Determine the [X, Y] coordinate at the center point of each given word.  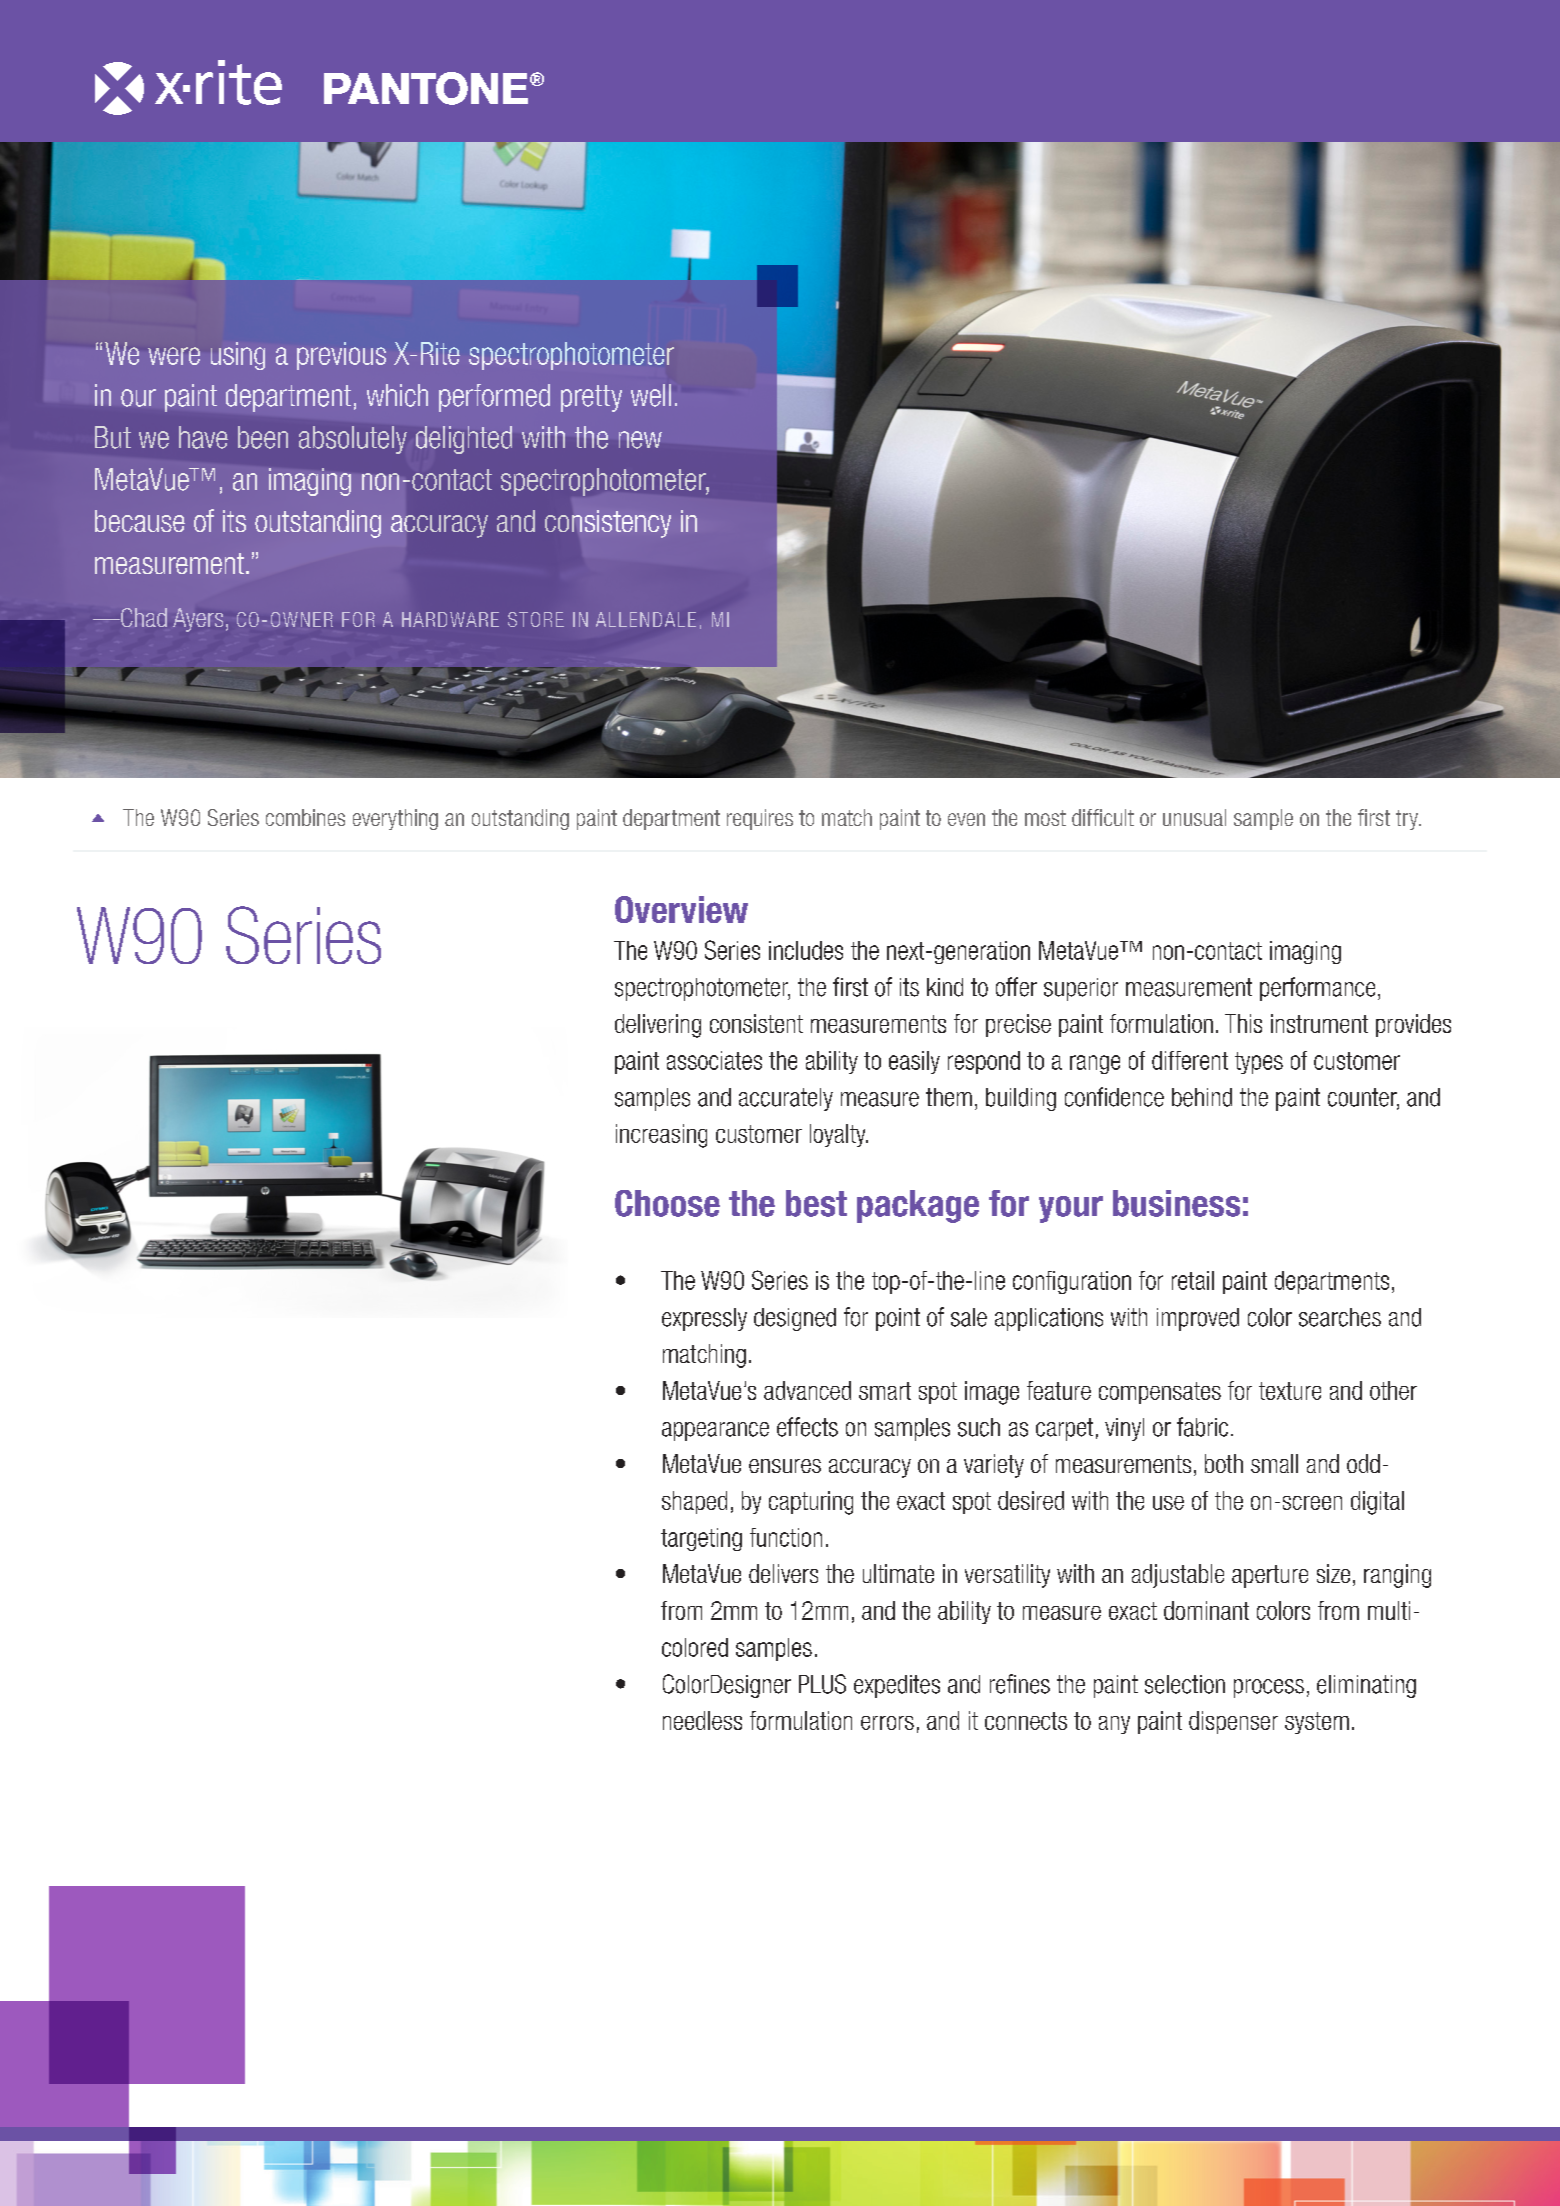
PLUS [822, 1684]
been [263, 437]
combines [305, 817]
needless [702, 1720]
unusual [1194, 817]
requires [760, 819]
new [640, 440]
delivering [658, 1026]
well [651, 395]
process [1269, 1688]
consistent [756, 1023]
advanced [807, 1390]
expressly [704, 1319]
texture [1290, 1391]
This [1243, 1023]
